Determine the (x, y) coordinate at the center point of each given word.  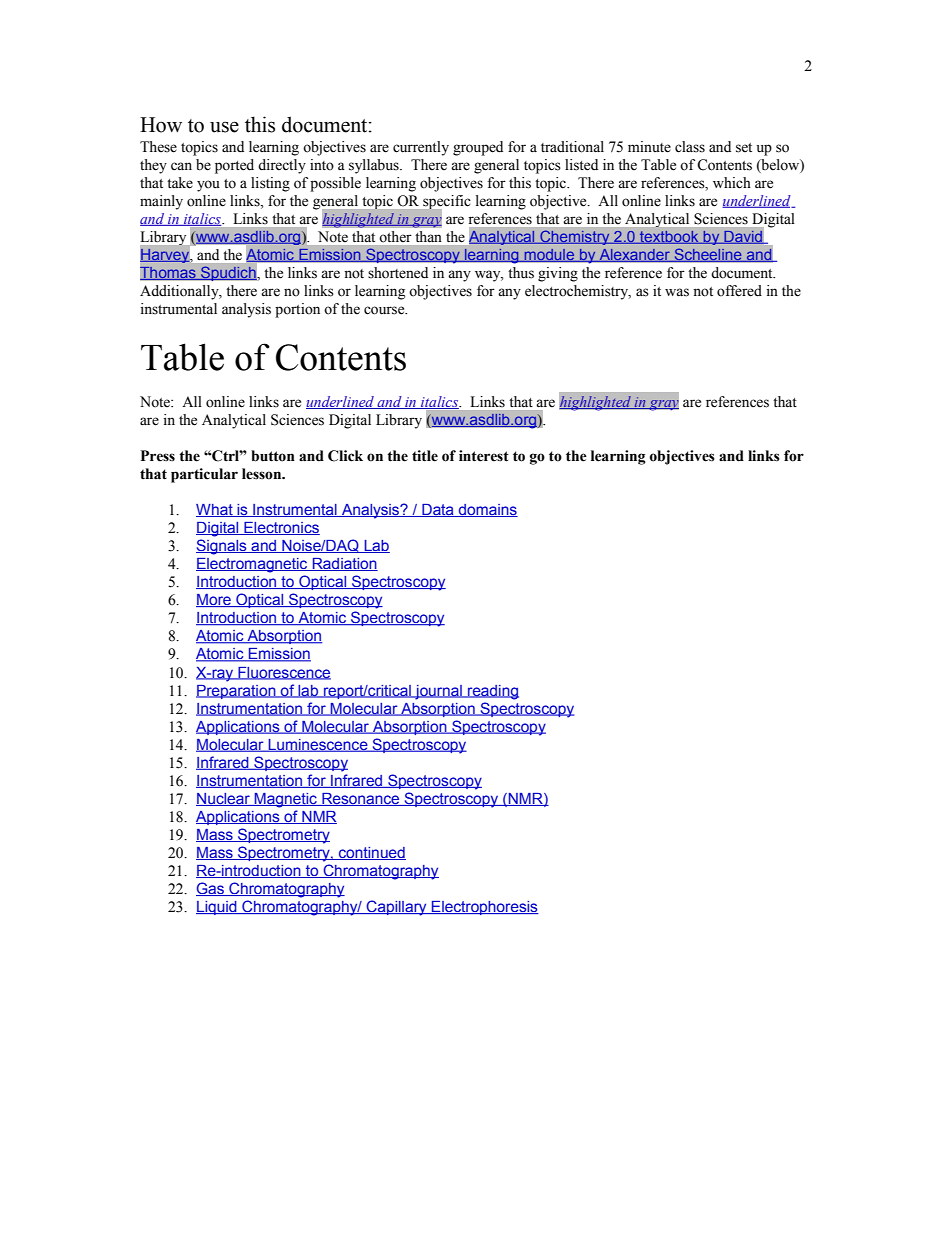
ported (234, 166)
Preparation (237, 692)
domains (487, 510)
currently (421, 148)
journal (438, 692)
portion (297, 310)
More (214, 600)
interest (484, 456)
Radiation (344, 564)
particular (204, 475)
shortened (398, 273)
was (677, 292)
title (425, 456)
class (690, 147)
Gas (211, 889)
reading (492, 692)
